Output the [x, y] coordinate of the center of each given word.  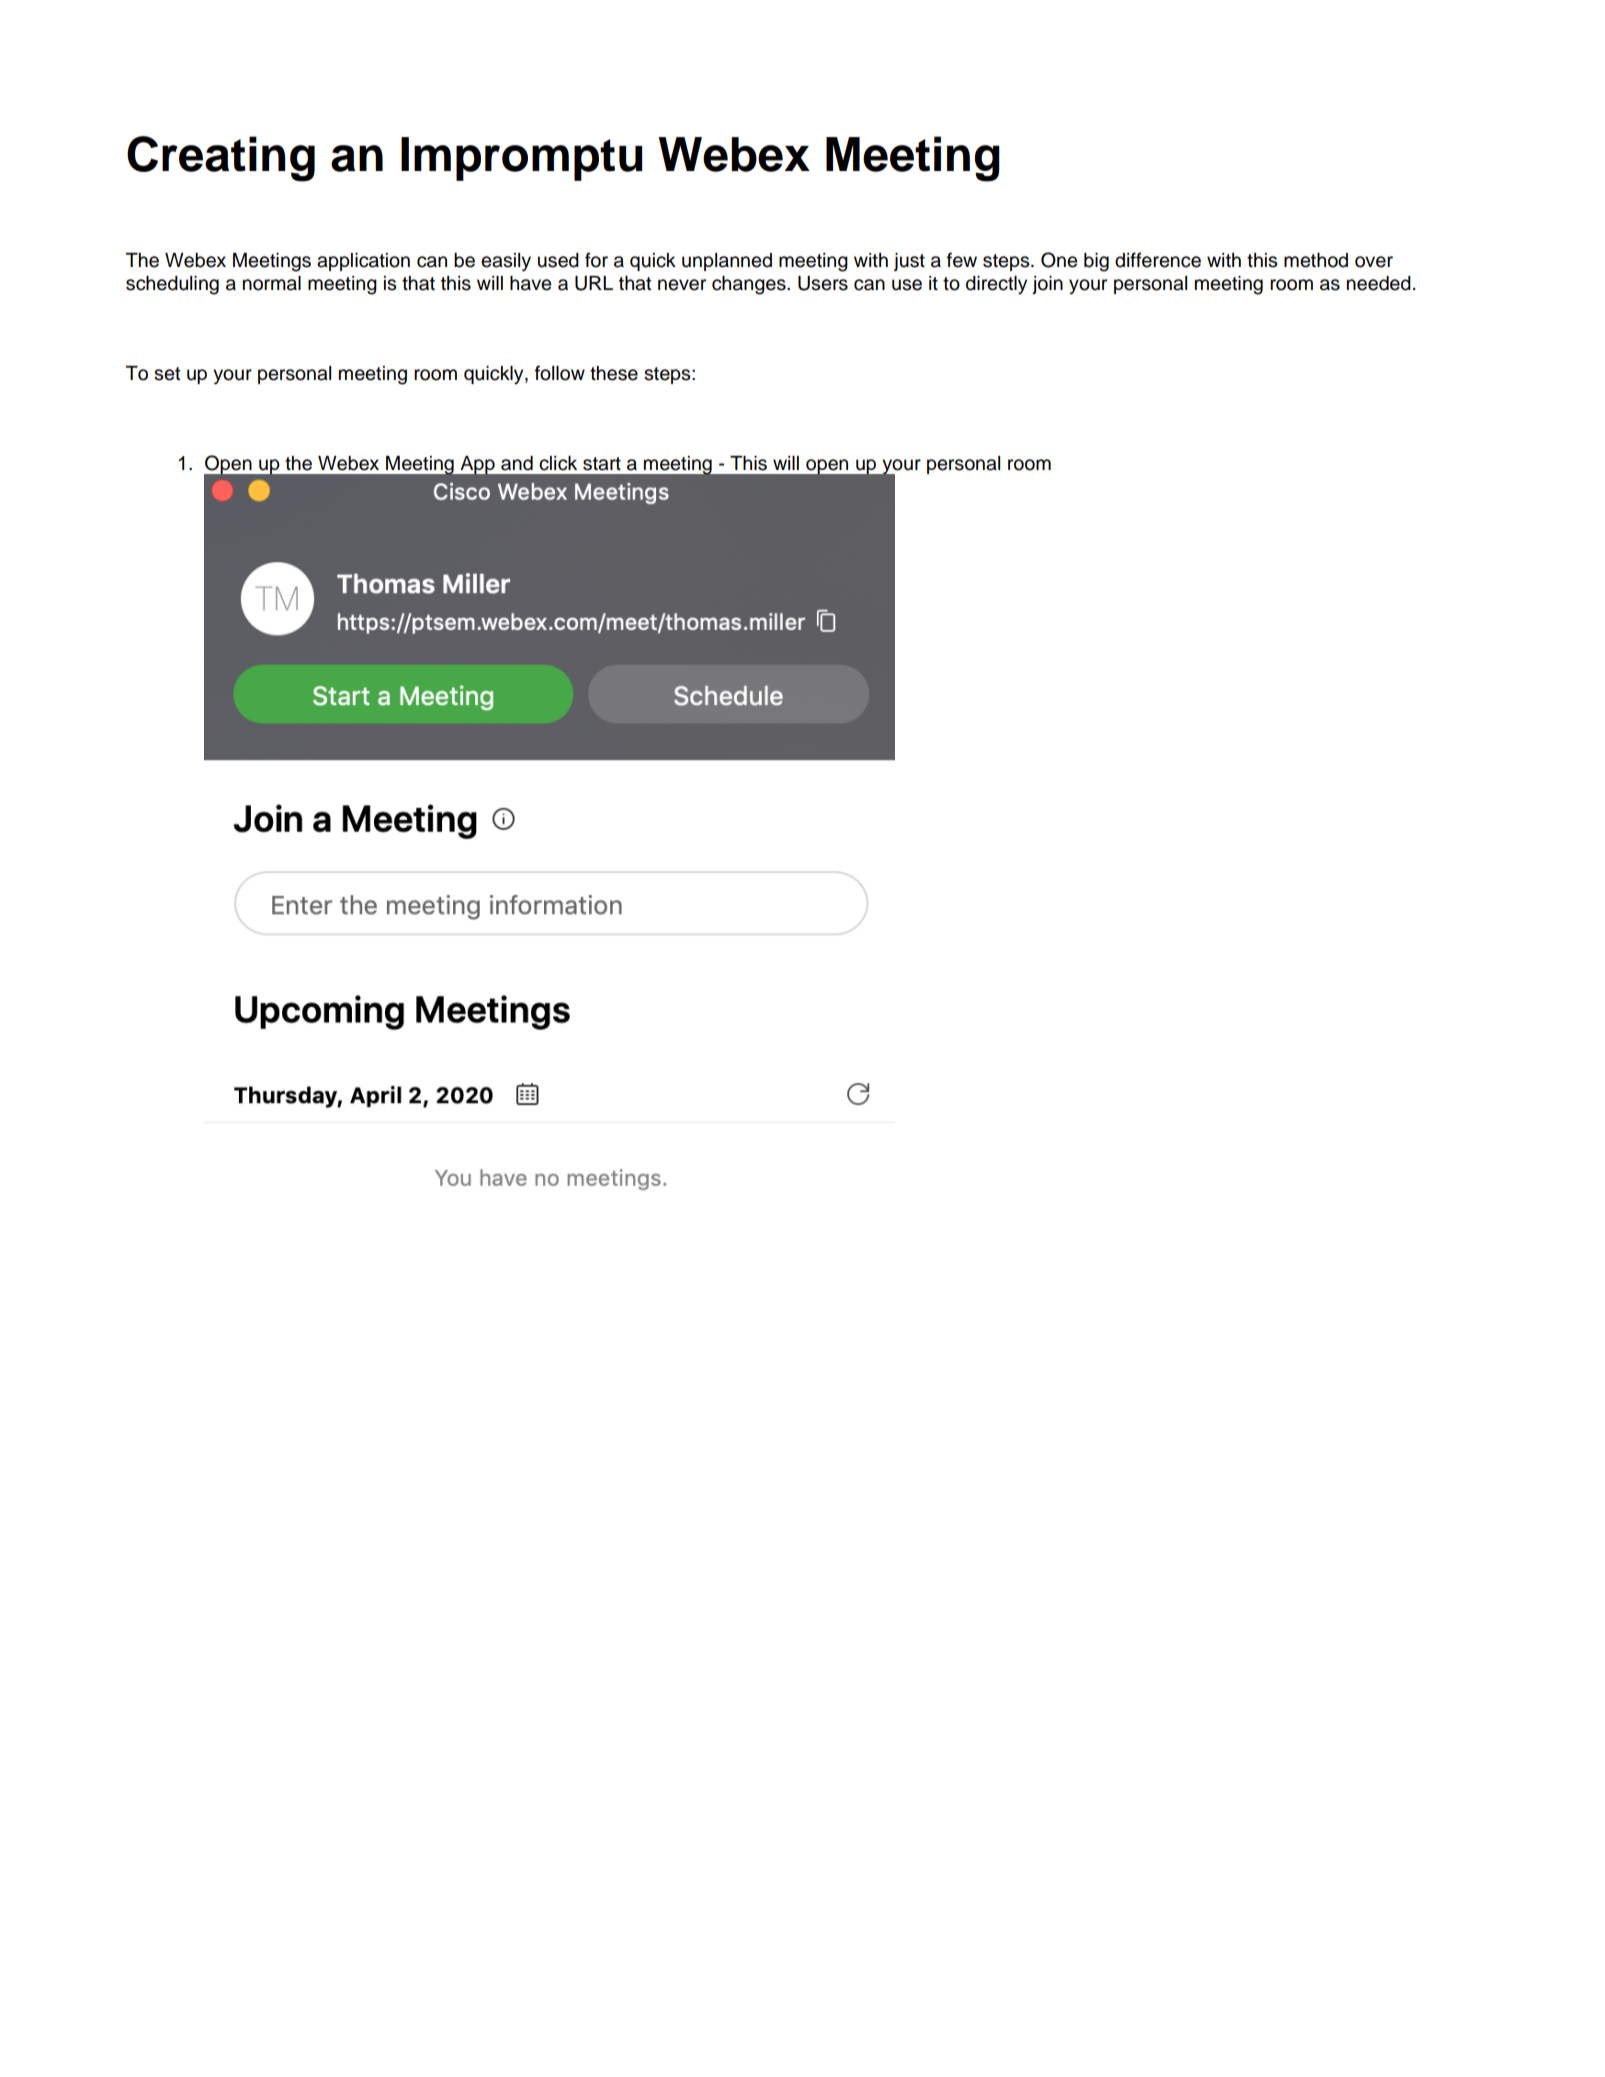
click [558, 463]
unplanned [727, 262]
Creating [221, 159]
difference [1158, 260]
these [614, 373]
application [363, 262]
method [1316, 260]
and [517, 463]
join [1047, 285]
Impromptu [521, 159]
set [167, 374]
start [602, 464]
